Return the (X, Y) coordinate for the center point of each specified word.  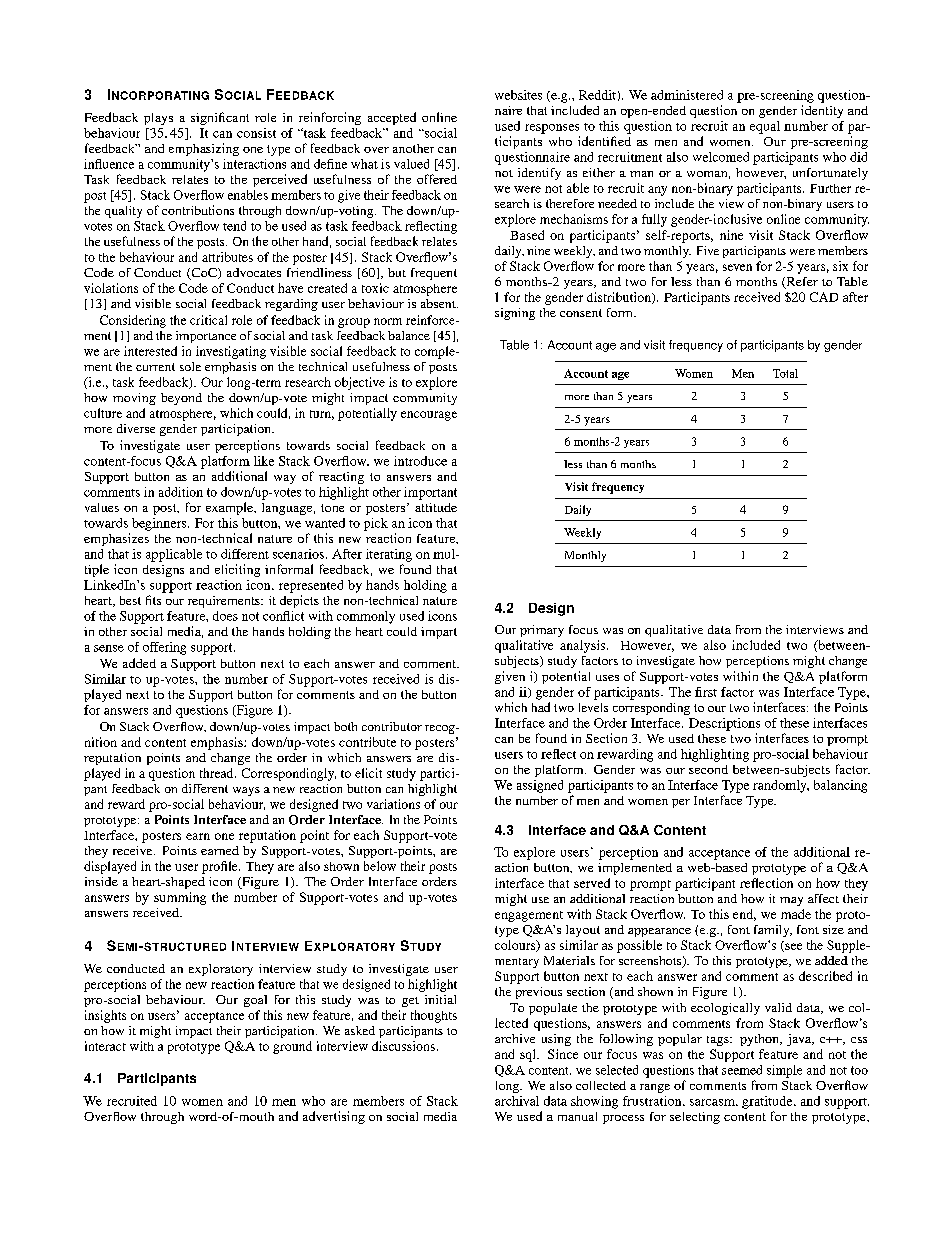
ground (292, 1047)
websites (518, 95)
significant (220, 118)
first (706, 692)
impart (439, 633)
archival (517, 1101)
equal (765, 127)
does (225, 616)
